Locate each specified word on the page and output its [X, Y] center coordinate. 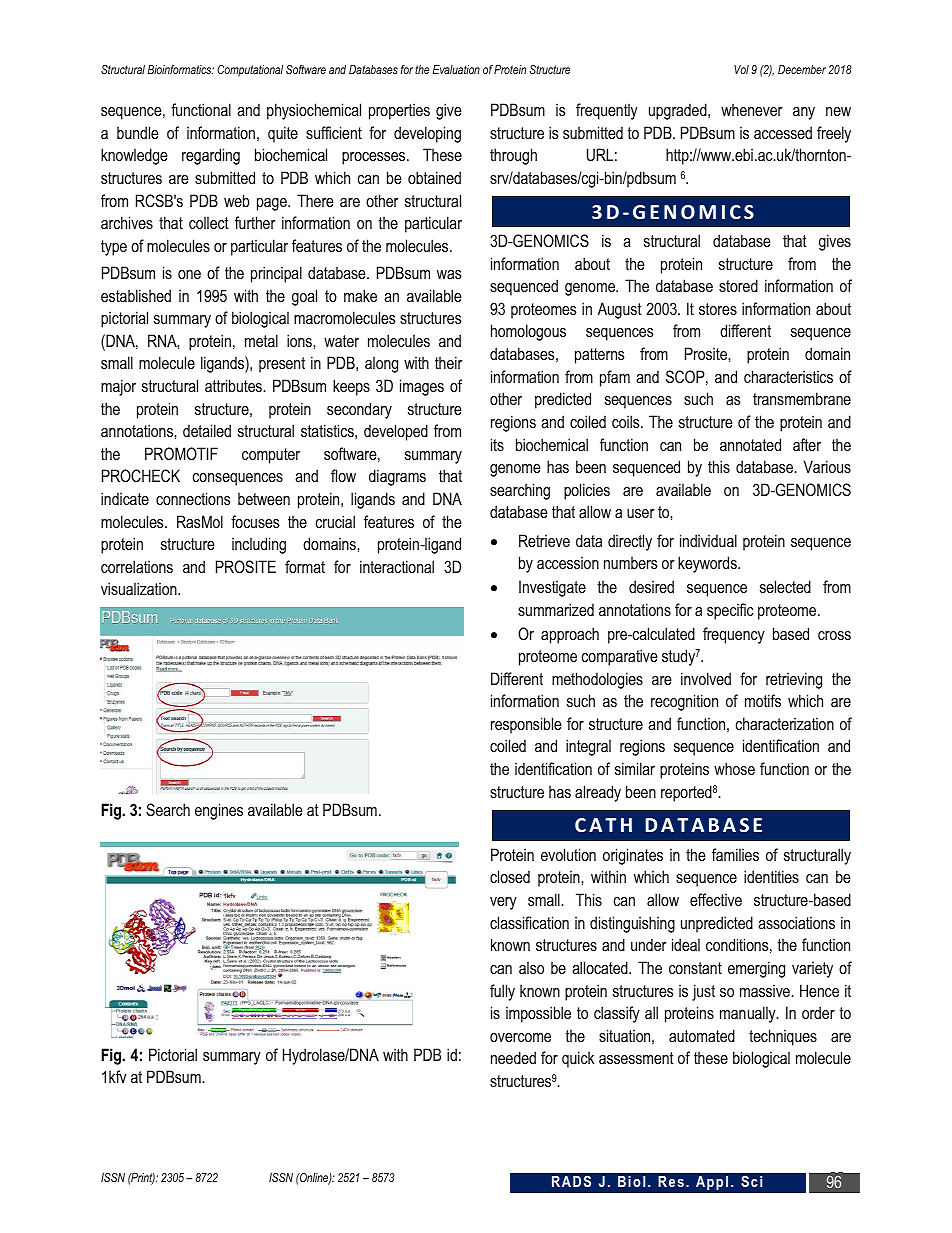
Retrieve [544, 540]
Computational [250, 71]
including [259, 545]
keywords [708, 564]
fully [502, 992]
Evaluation [456, 69]
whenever [752, 109]
